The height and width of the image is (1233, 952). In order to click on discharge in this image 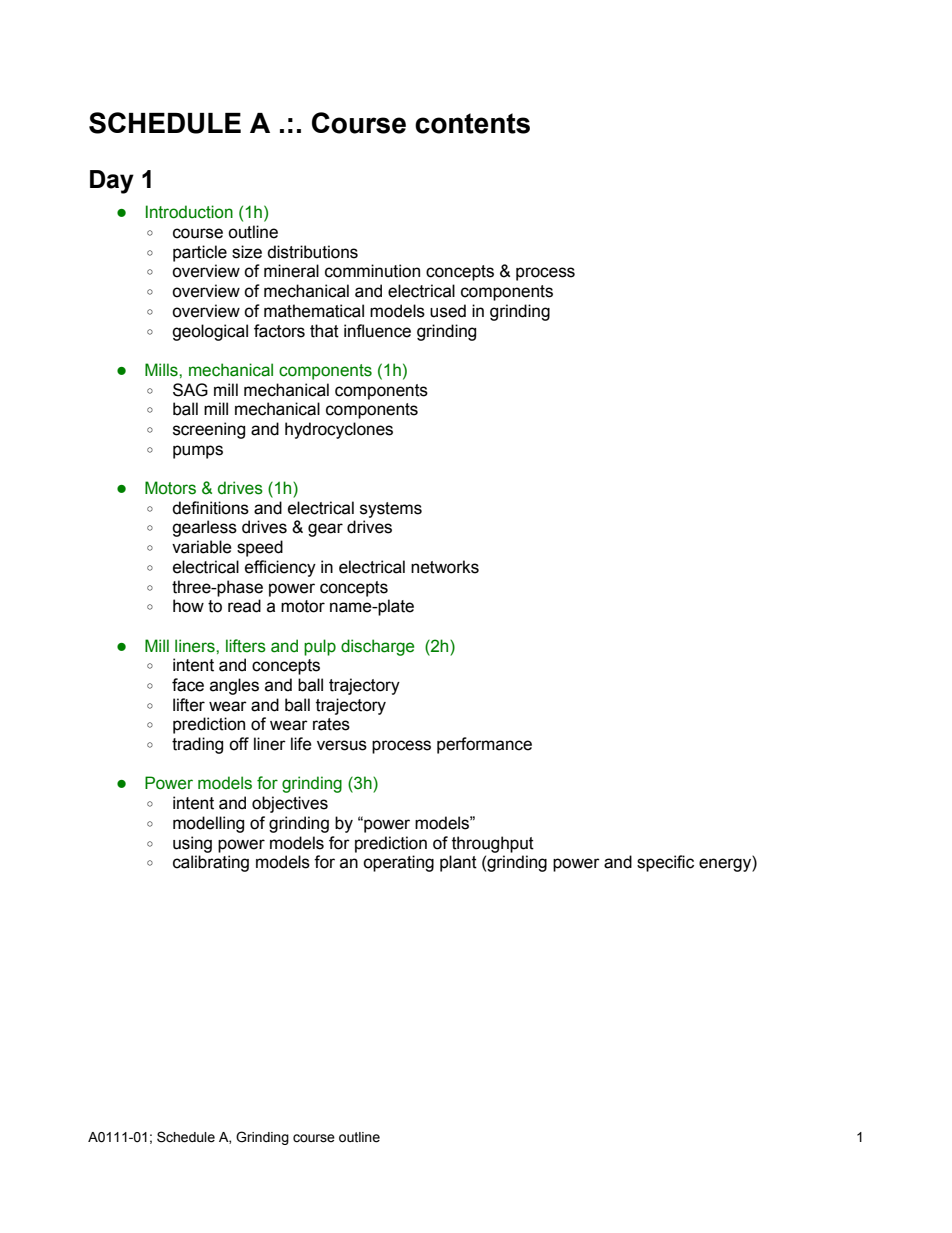, I will do `click(377, 647)`.
